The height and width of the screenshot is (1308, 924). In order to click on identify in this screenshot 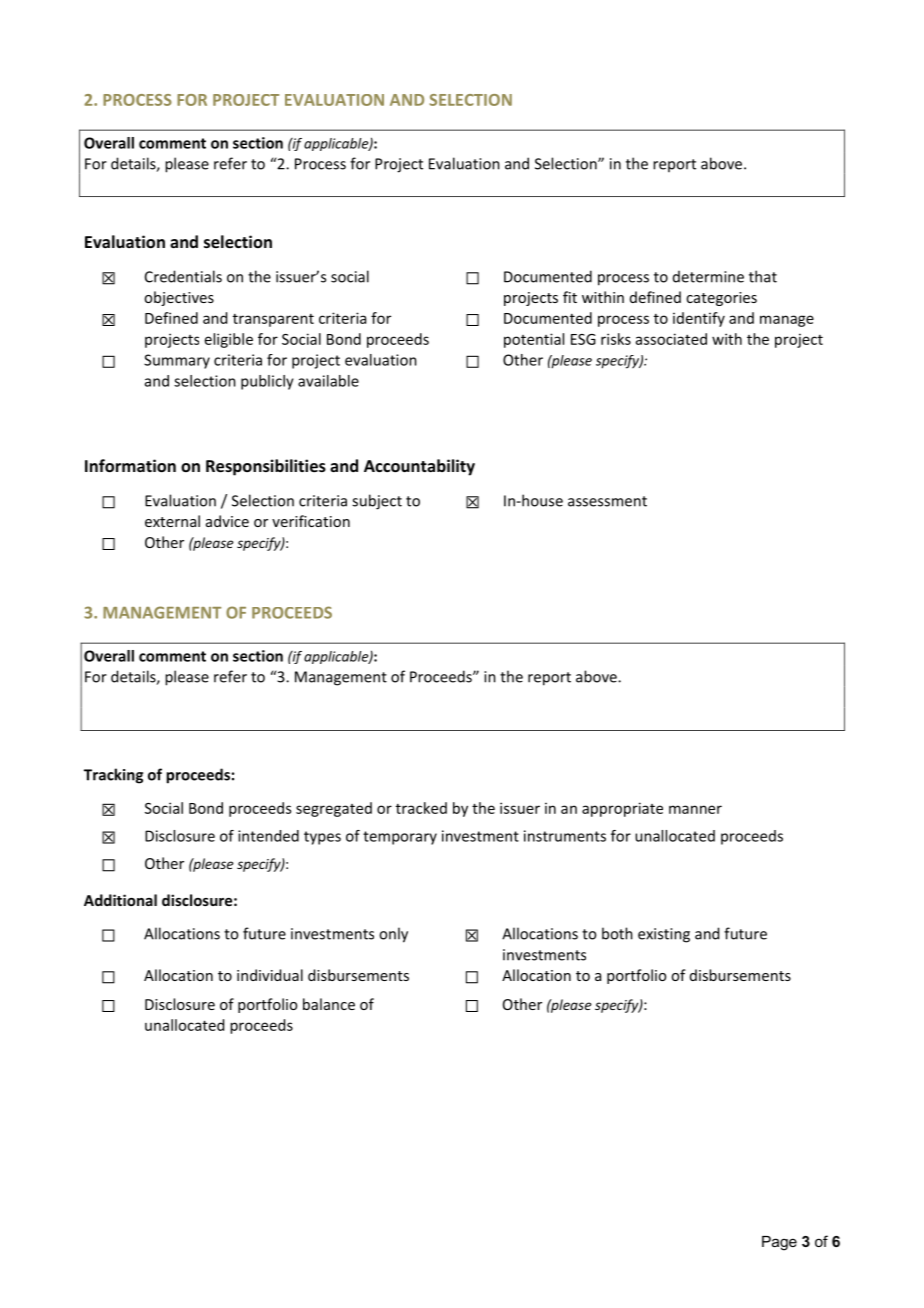, I will do `click(699, 319)`.
